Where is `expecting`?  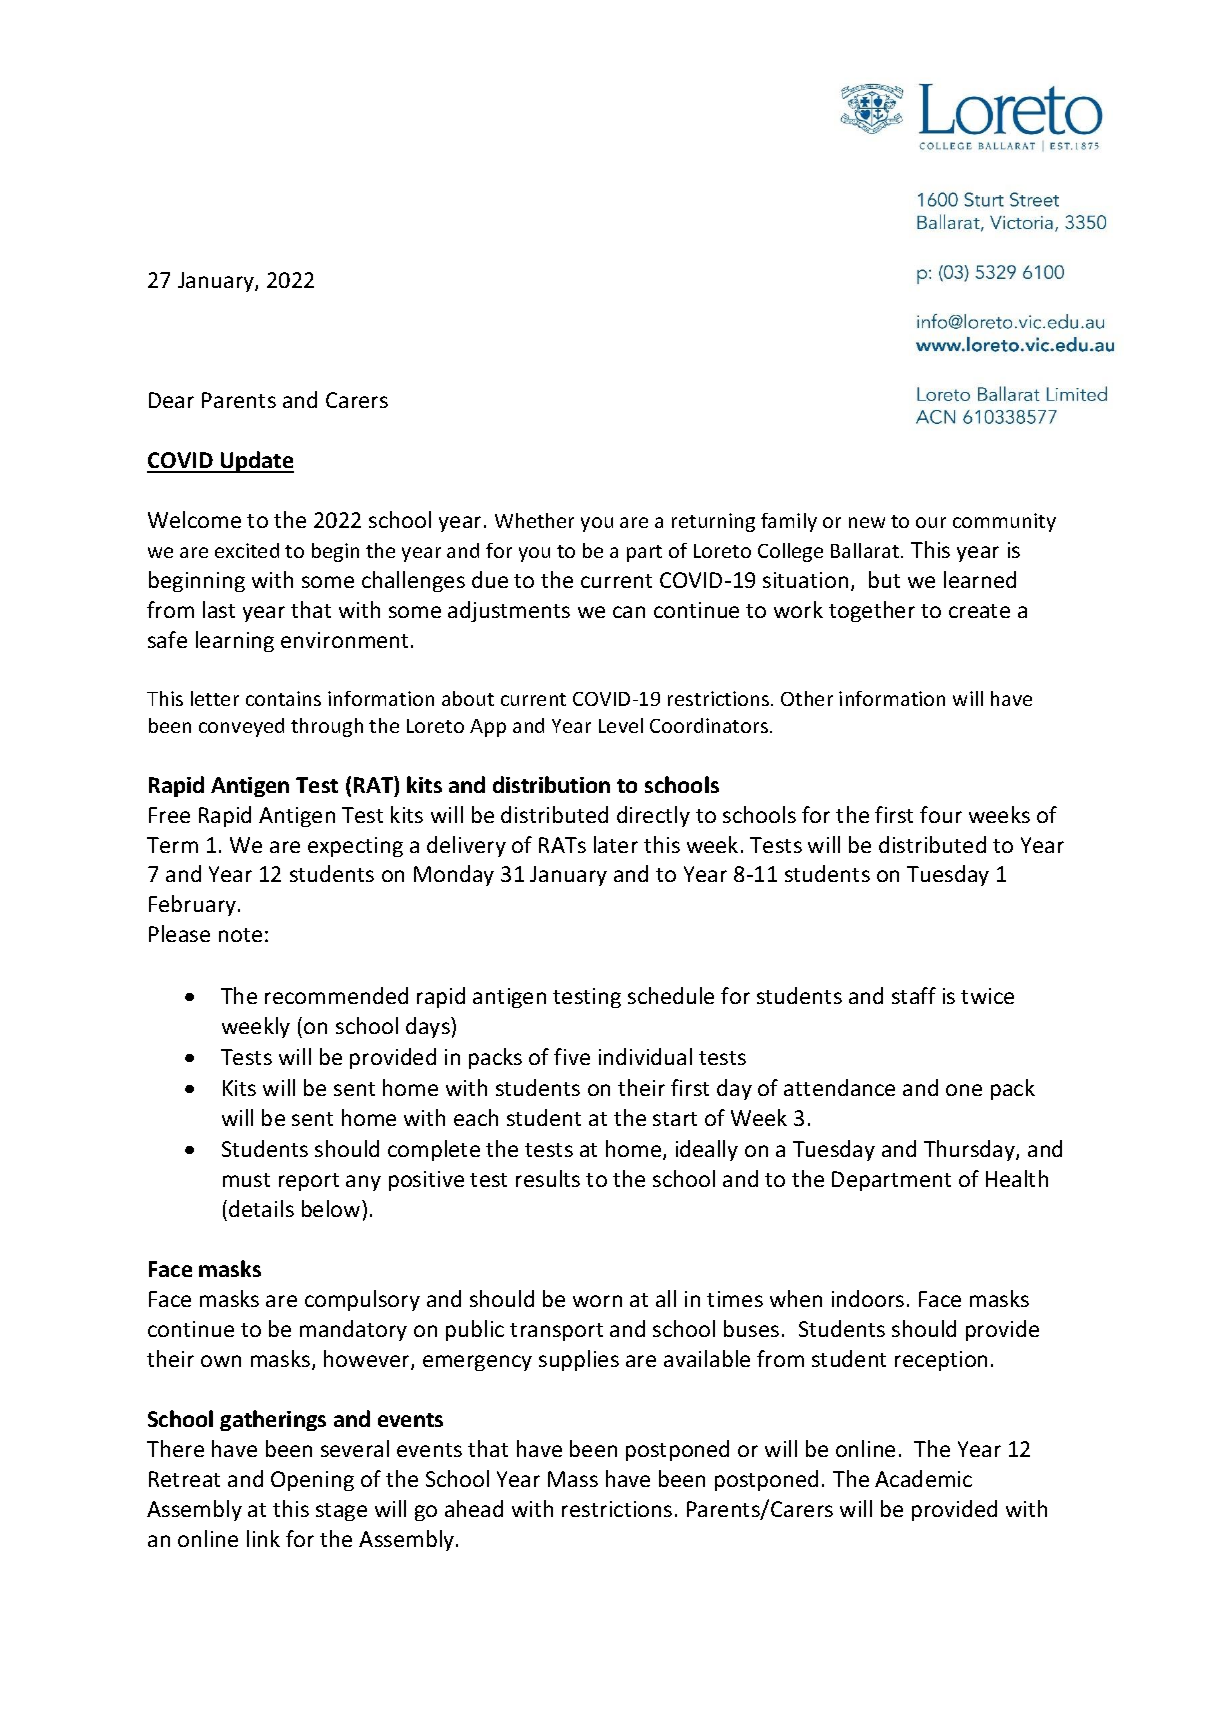 expecting is located at coordinates (355, 847).
